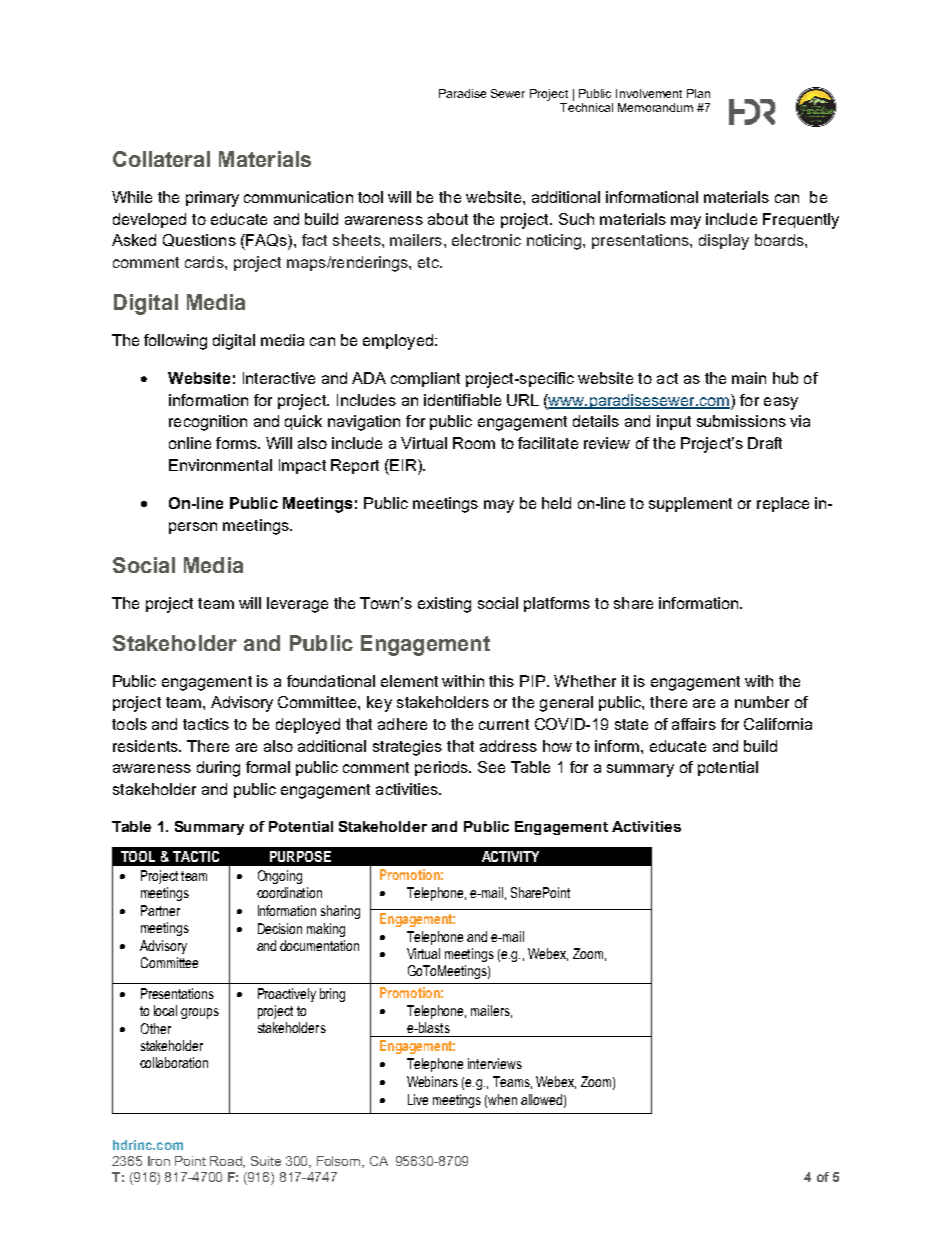 This document has width=952, height=1233. I want to click on about, so click(448, 219).
